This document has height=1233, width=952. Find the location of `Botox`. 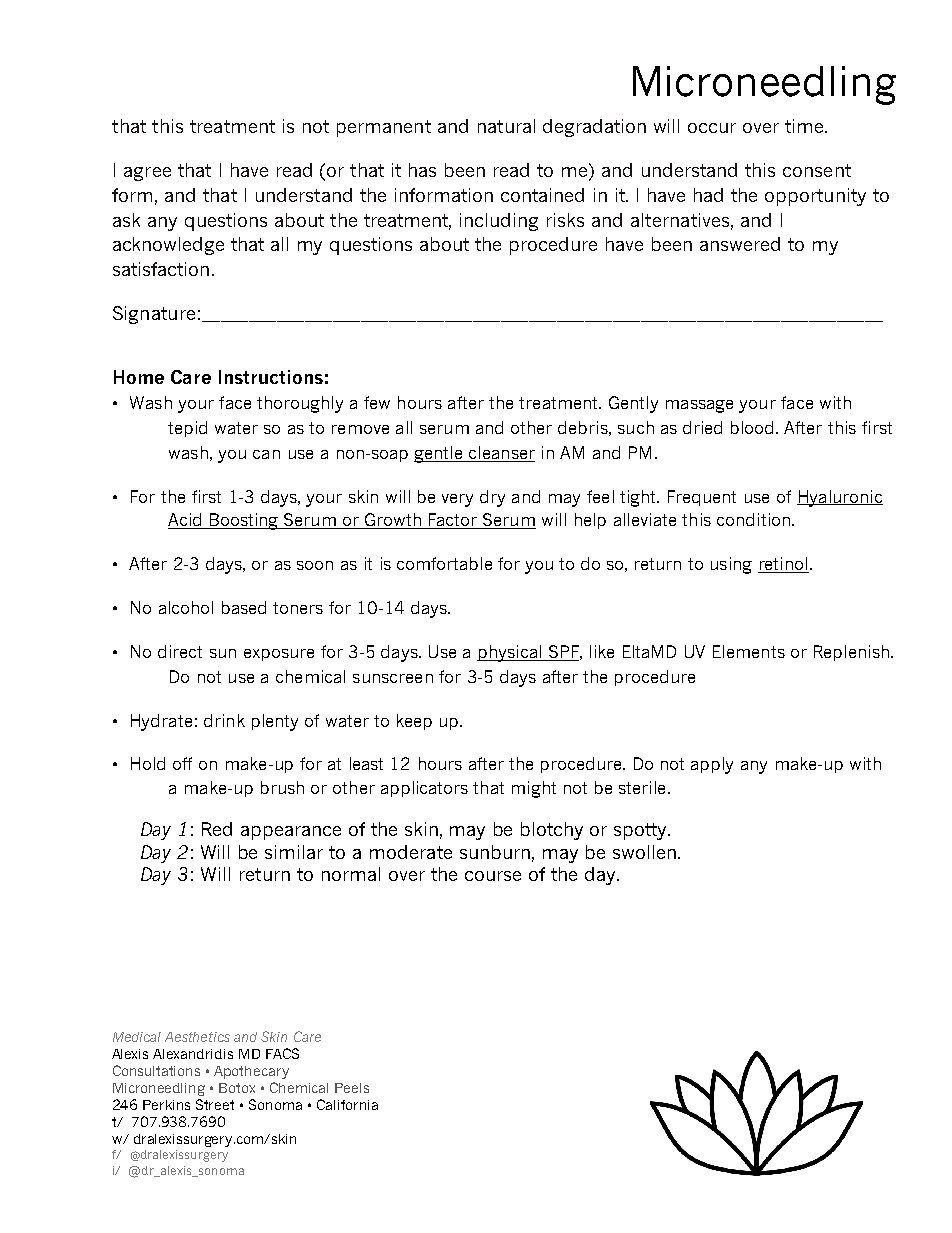

Botox is located at coordinates (237, 1088).
